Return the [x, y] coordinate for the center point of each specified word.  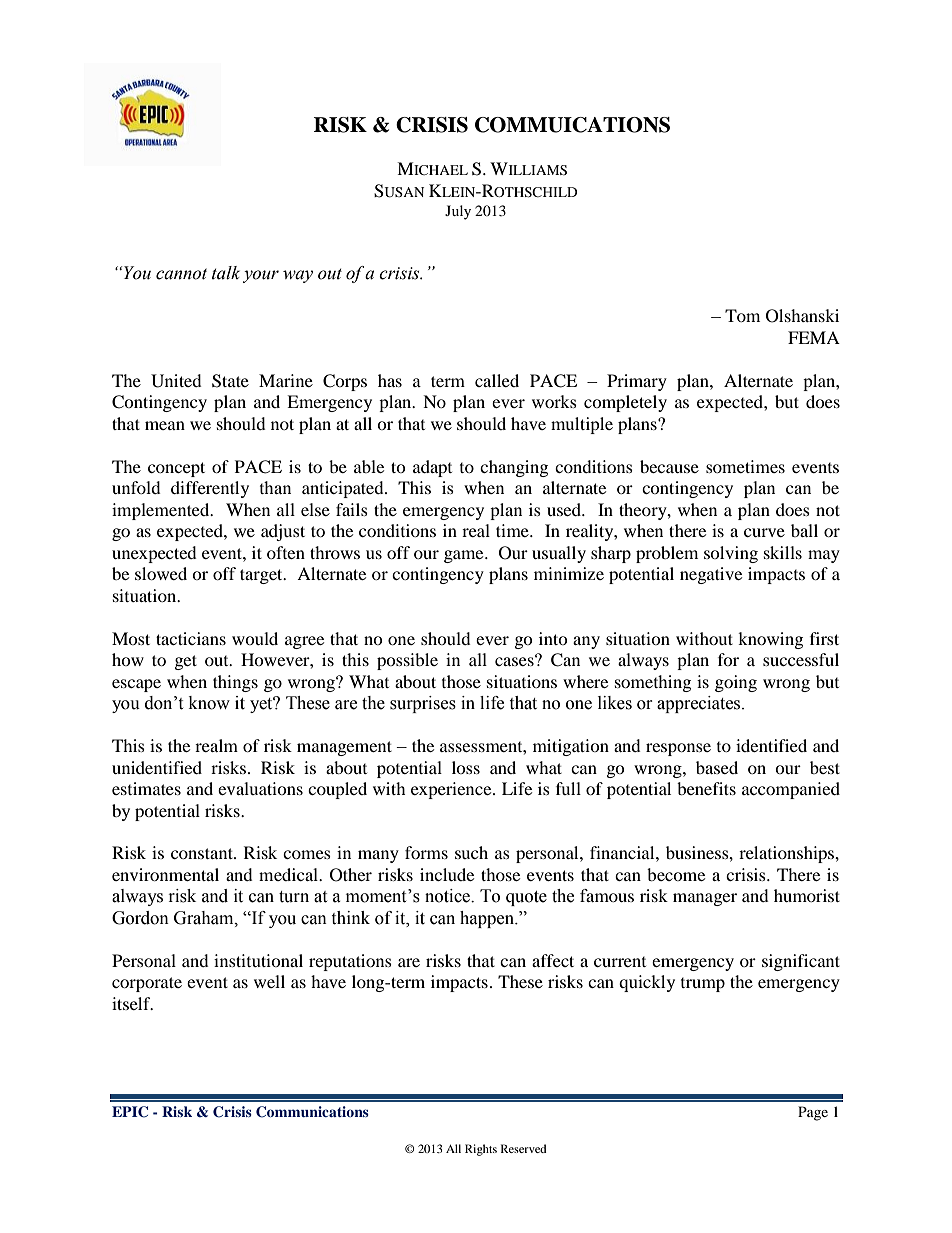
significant [801, 962]
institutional [258, 960]
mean [165, 425]
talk [226, 273]
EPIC [130, 1112]
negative [711, 575]
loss [466, 767]
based [717, 767]
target [262, 576]
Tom [742, 315]
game [465, 556]
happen [488, 919]
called [497, 380]
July [458, 212]
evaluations [260, 788]
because [669, 466]
